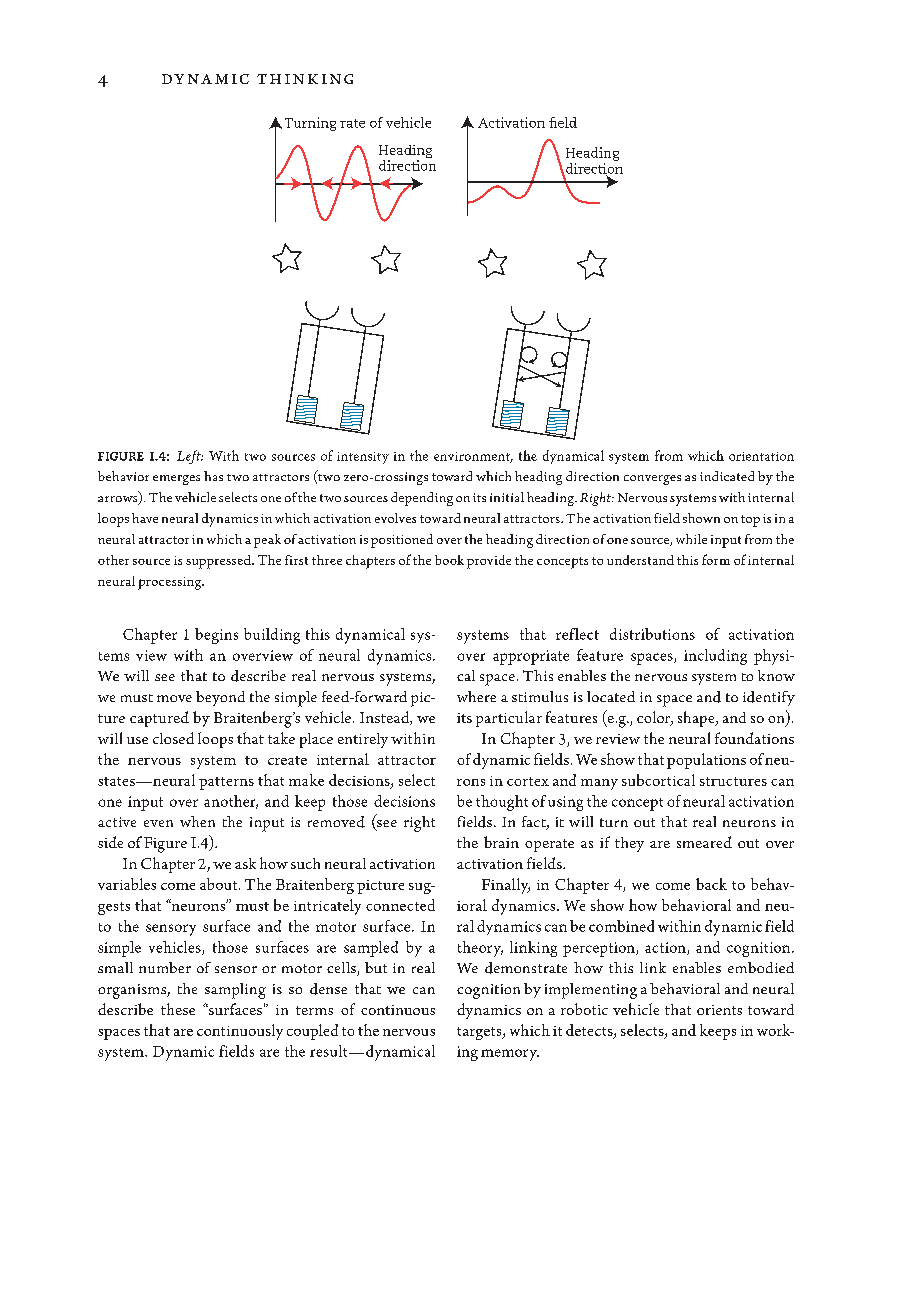  Describe the element at coordinates (719, 1010) in the screenshot. I see `orients` at that location.
